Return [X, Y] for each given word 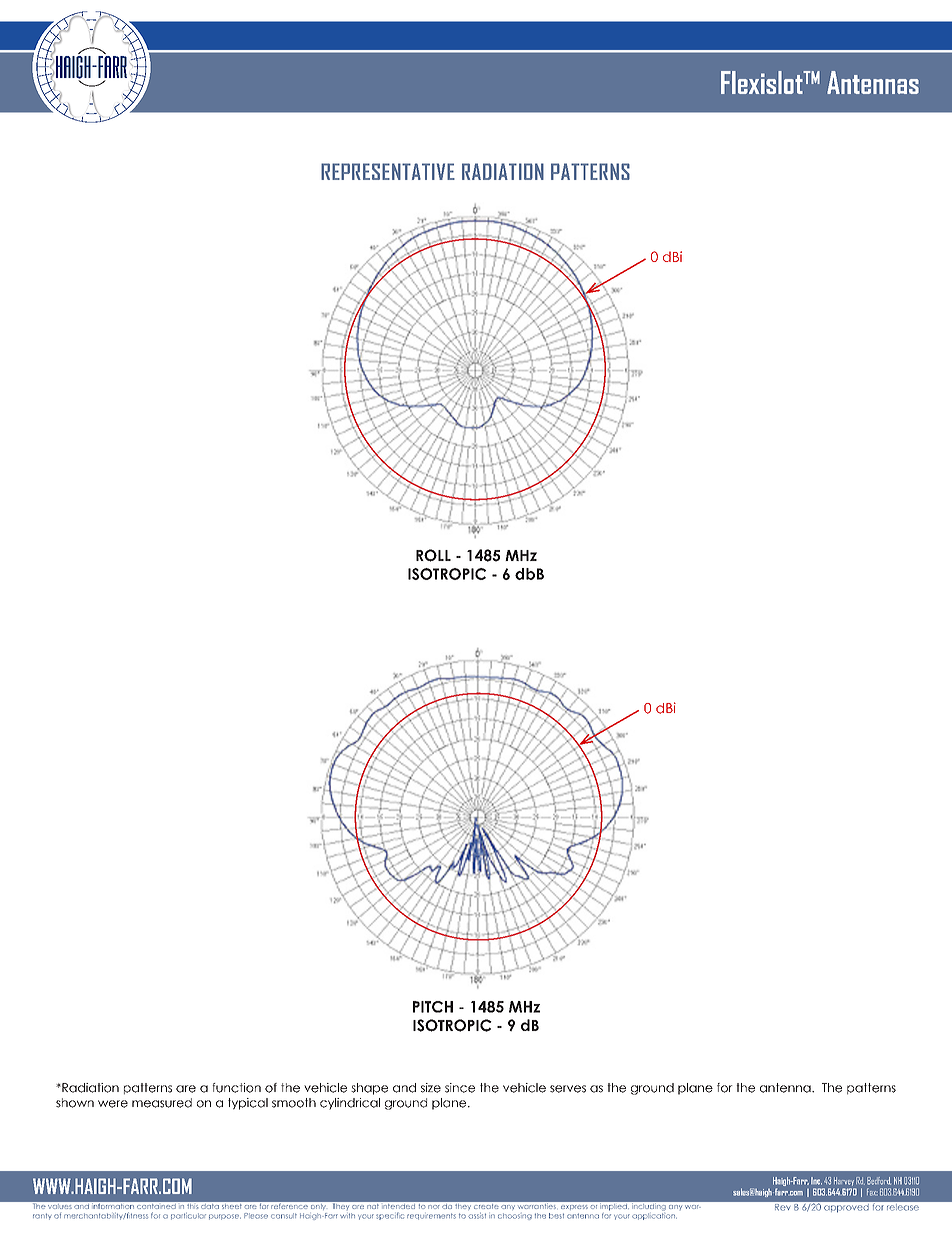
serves [568, 1089]
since [460, 1088]
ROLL [433, 555]
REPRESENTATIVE [388, 171]
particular [188, 1216]
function [236, 1088]
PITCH [433, 1007]
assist [477, 1216]
